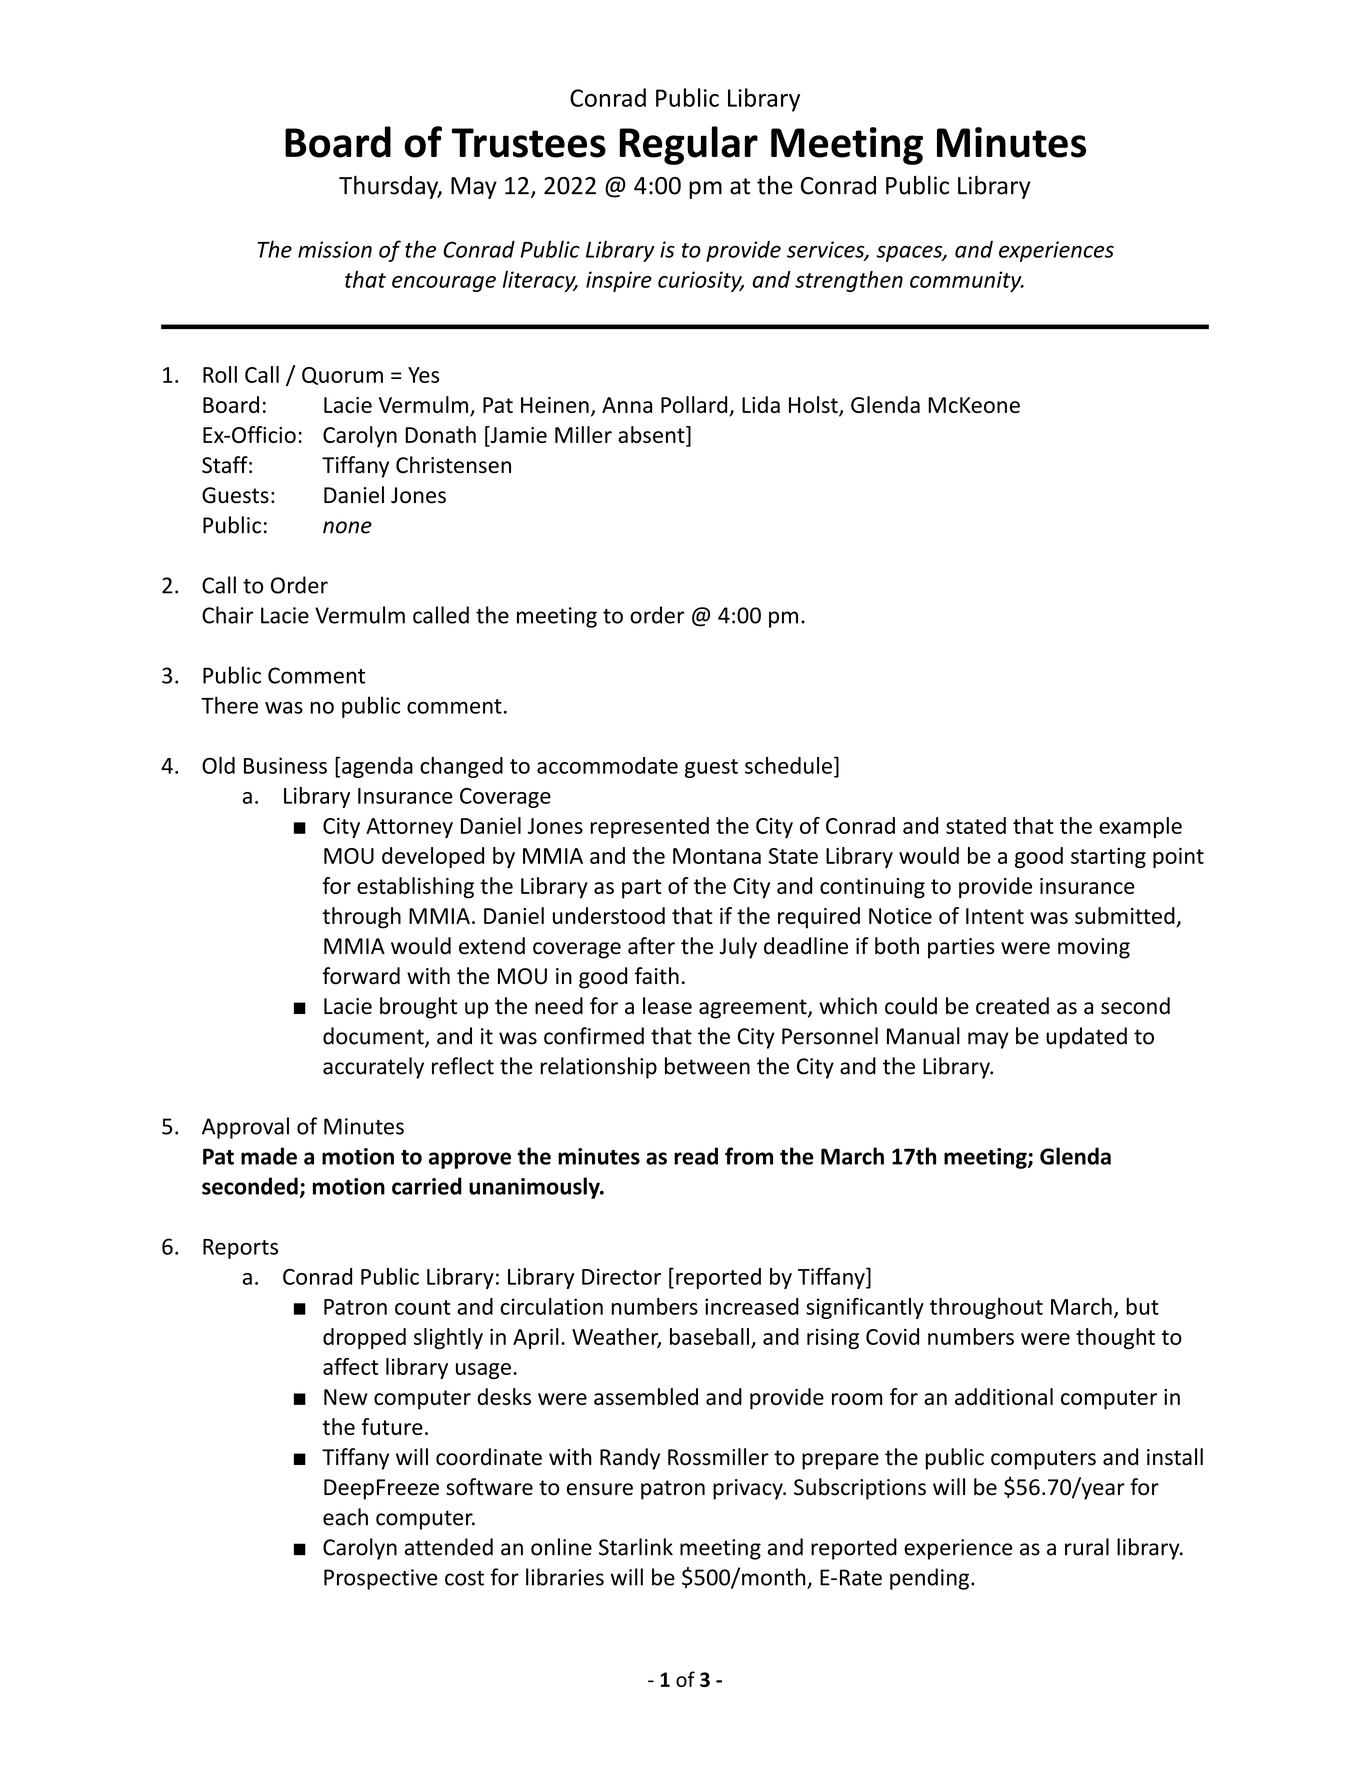 The image size is (1370, 1773). I want to click on updated, so click(1086, 1038).
